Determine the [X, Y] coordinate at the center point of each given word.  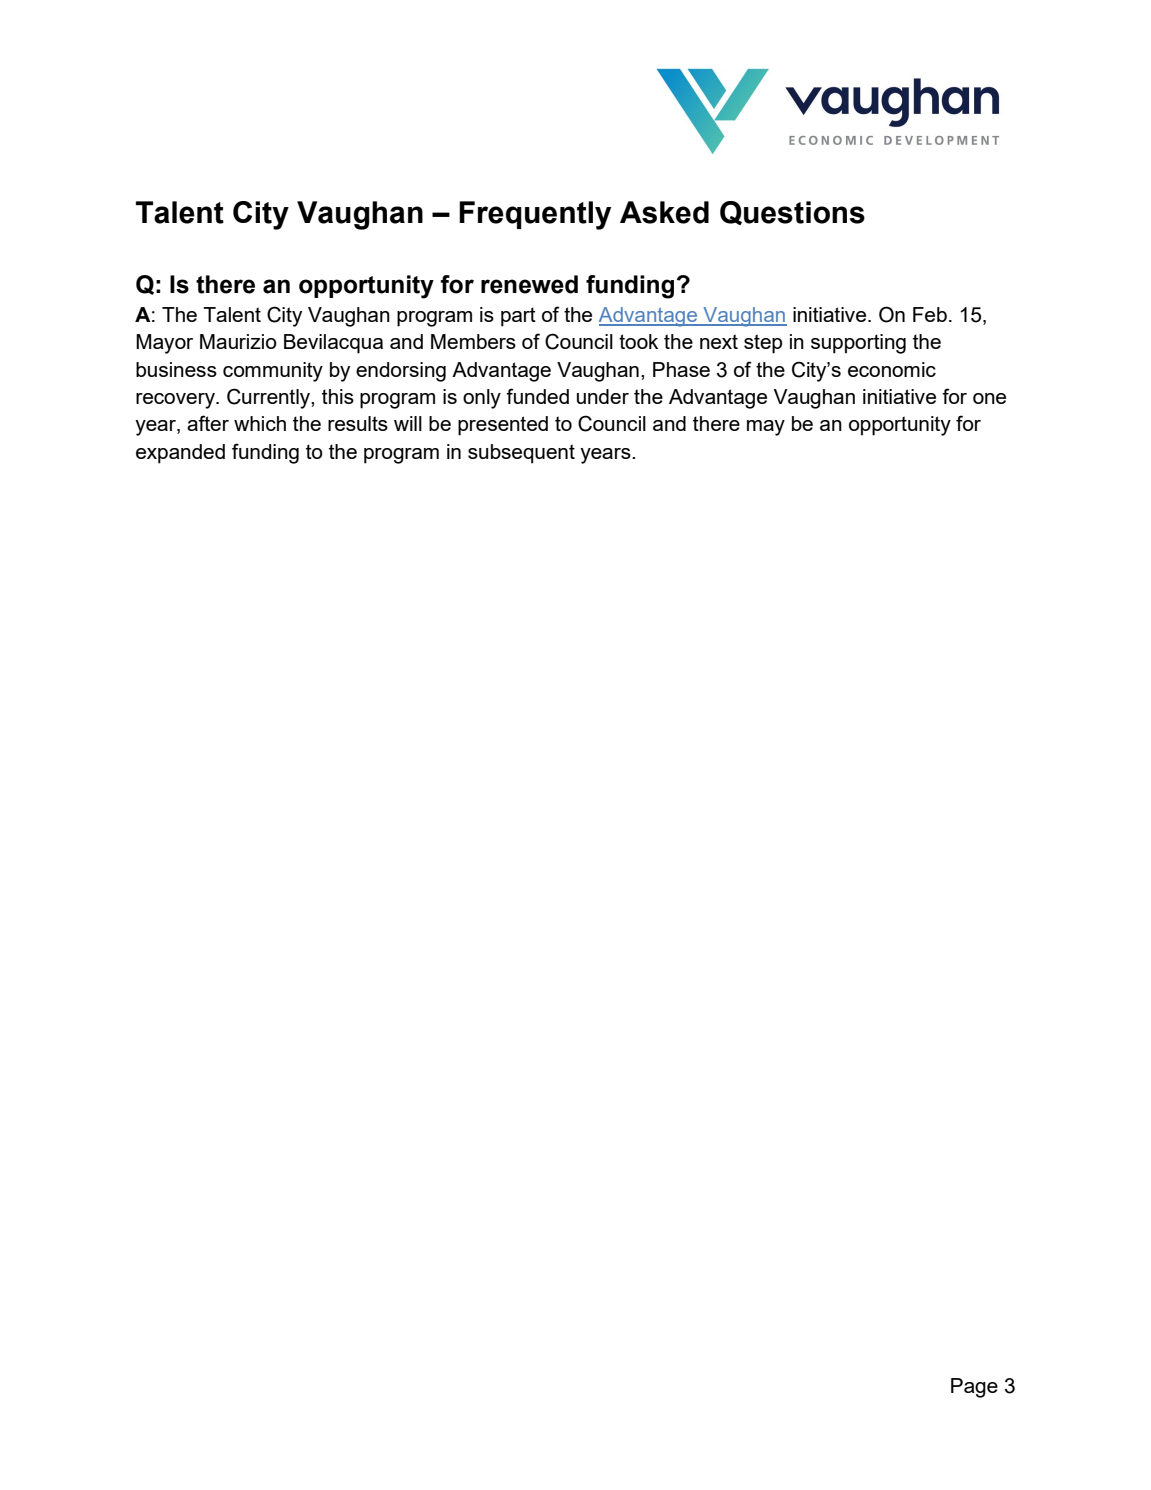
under [603, 396]
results [358, 423]
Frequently [535, 215]
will [408, 423]
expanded [180, 454]
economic [892, 369]
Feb [930, 314]
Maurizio [238, 341]
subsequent [521, 454]
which [260, 423]
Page [974, 1388]
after [208, 423]
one [989, 398]
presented [503, 426]
